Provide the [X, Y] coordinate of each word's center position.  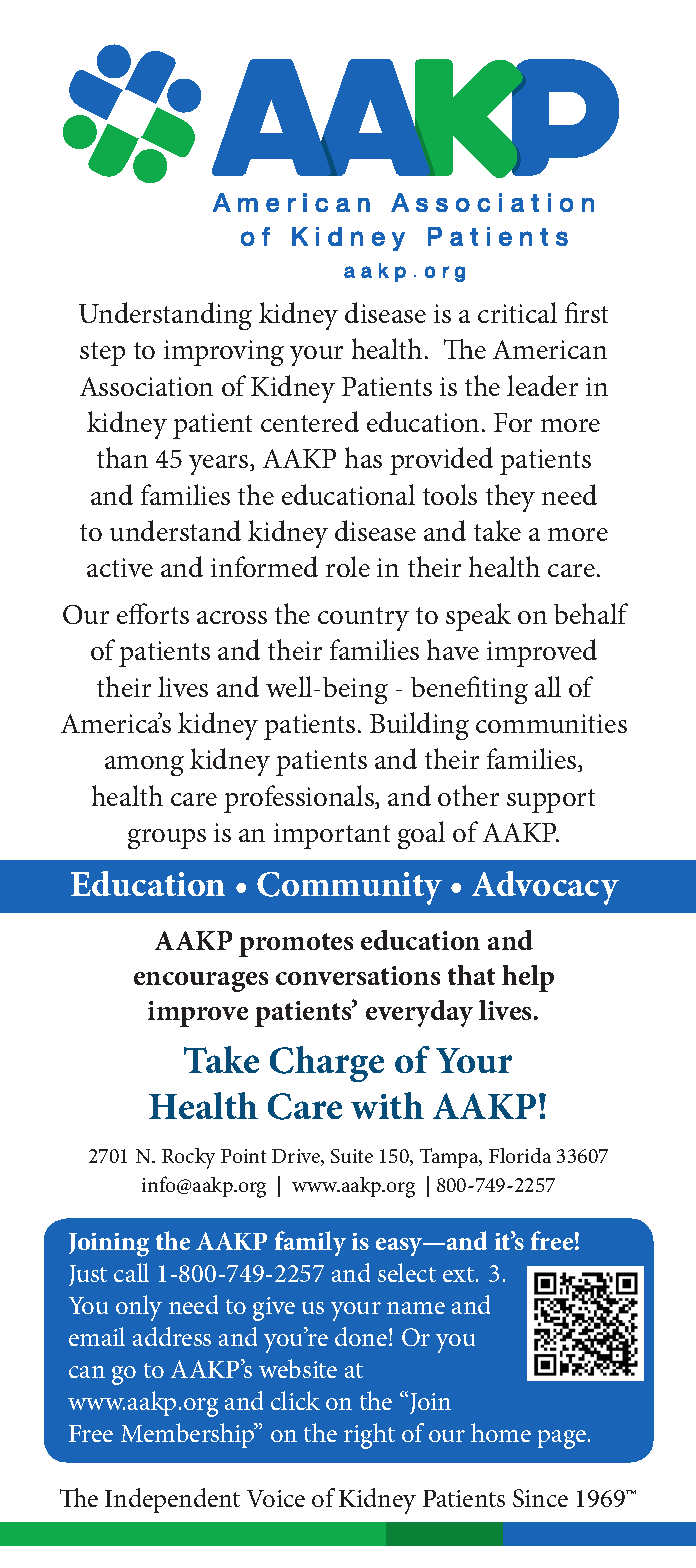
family [310, 1243]
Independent [172, 1500]
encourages [201, 982]
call [131, 1272]
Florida [520, 1155]
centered [310, 421]
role [348, 566]
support [551, 801]
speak [478, 617]
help [528, 978]
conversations [358, 975]
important [332, 836]
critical [517, 312]
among [144, 766]
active [120, 567]
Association [146, 386]
